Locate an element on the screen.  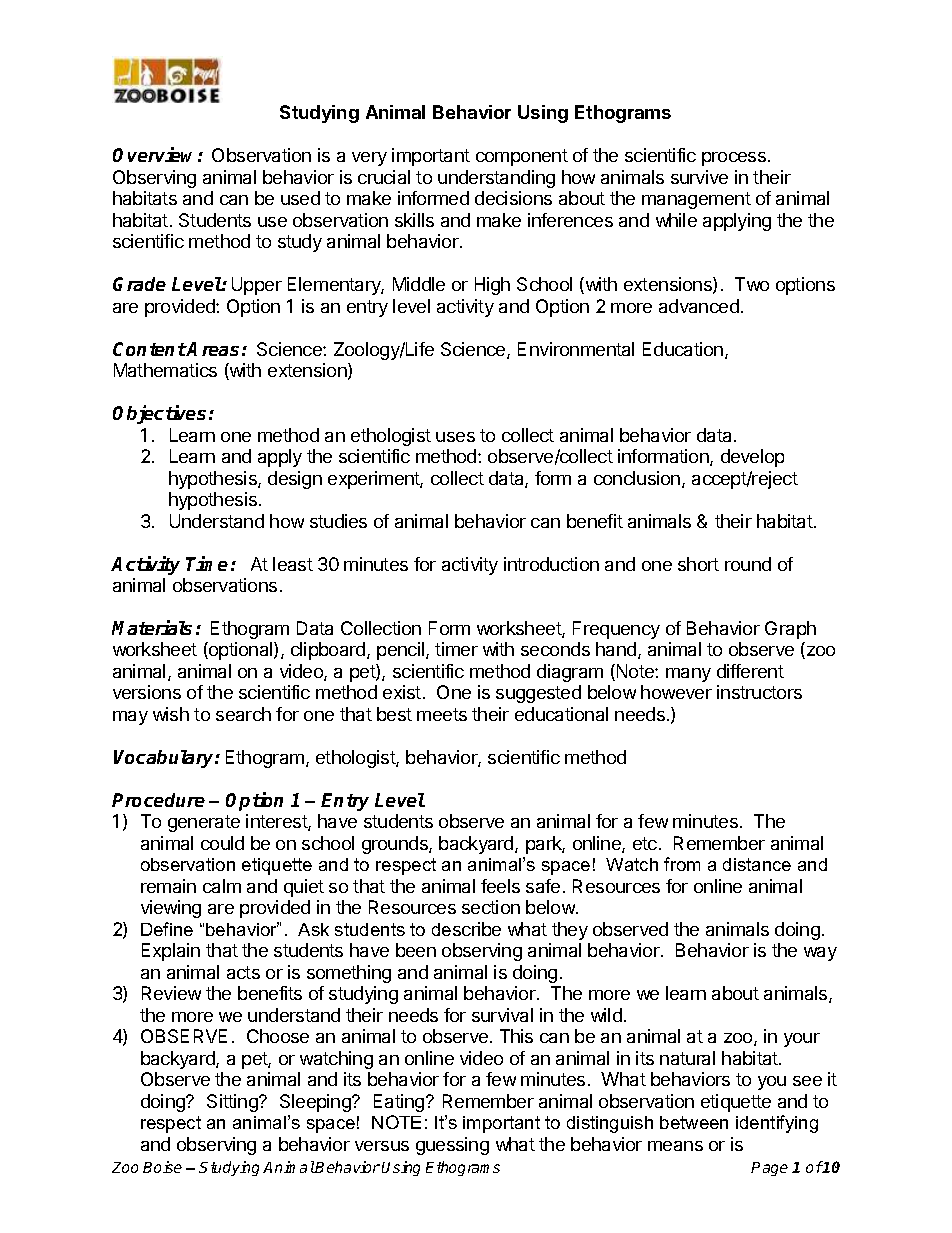
process is located at coordinates (734, 159).
